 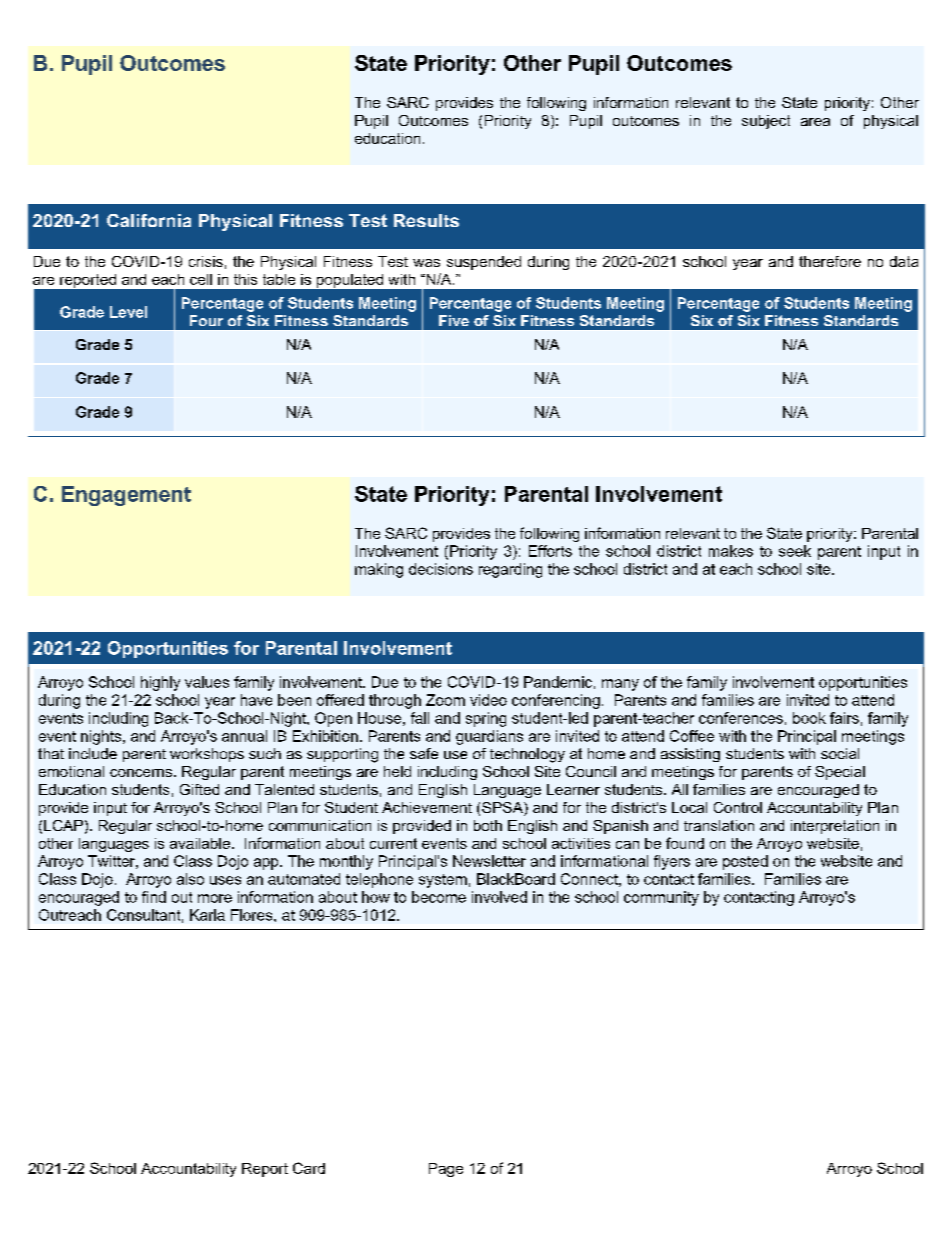 What do you see at coordinates (484, 263) in the image?
I see `suspended` at bounding box center [484, 263].
